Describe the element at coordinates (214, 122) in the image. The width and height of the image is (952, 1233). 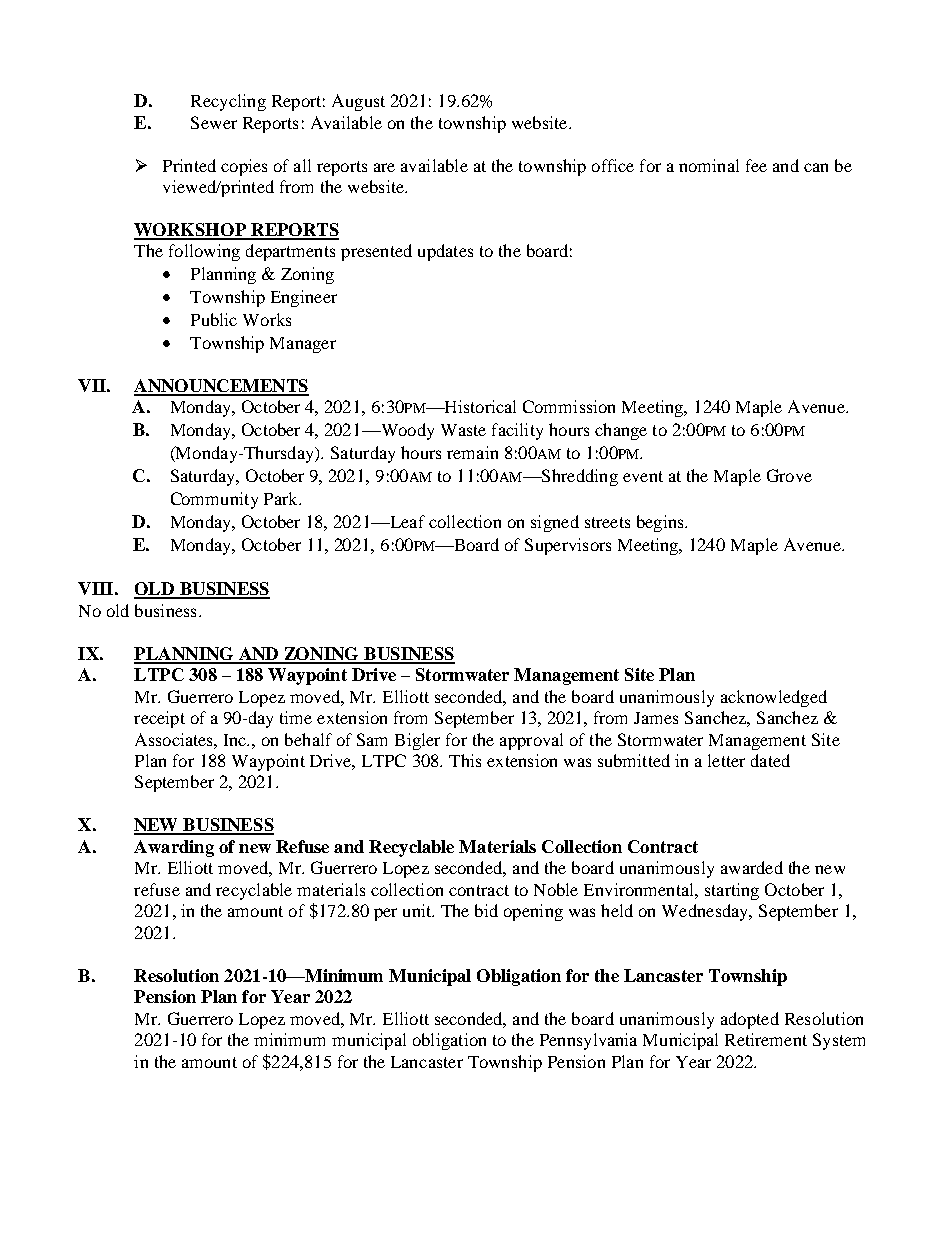
I see `Sewer` at that location.
